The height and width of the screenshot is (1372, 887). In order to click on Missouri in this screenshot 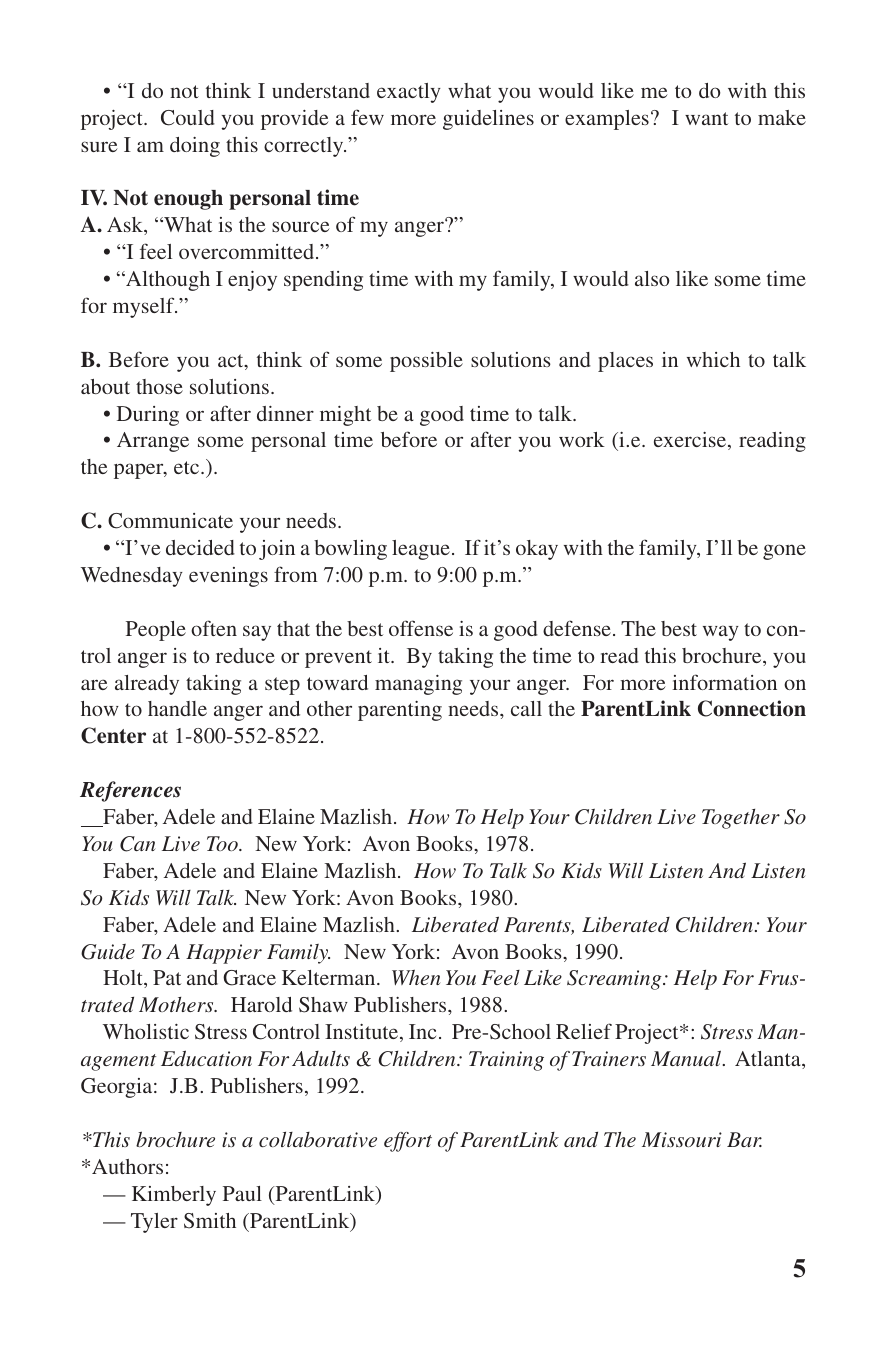, I will do `click(682, 1139)`.
